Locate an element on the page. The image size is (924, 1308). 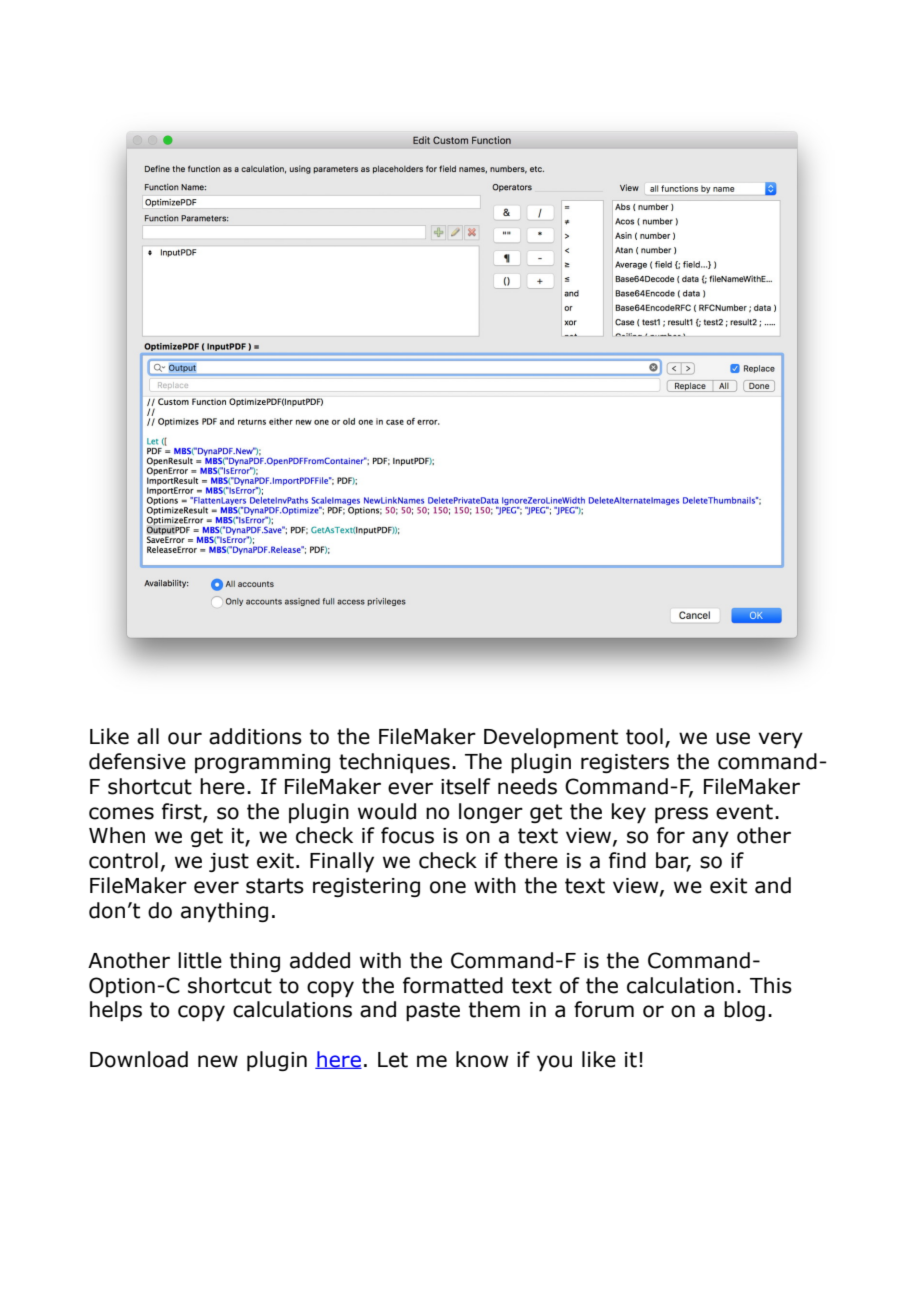
added is located at coordinates (320, 960).
